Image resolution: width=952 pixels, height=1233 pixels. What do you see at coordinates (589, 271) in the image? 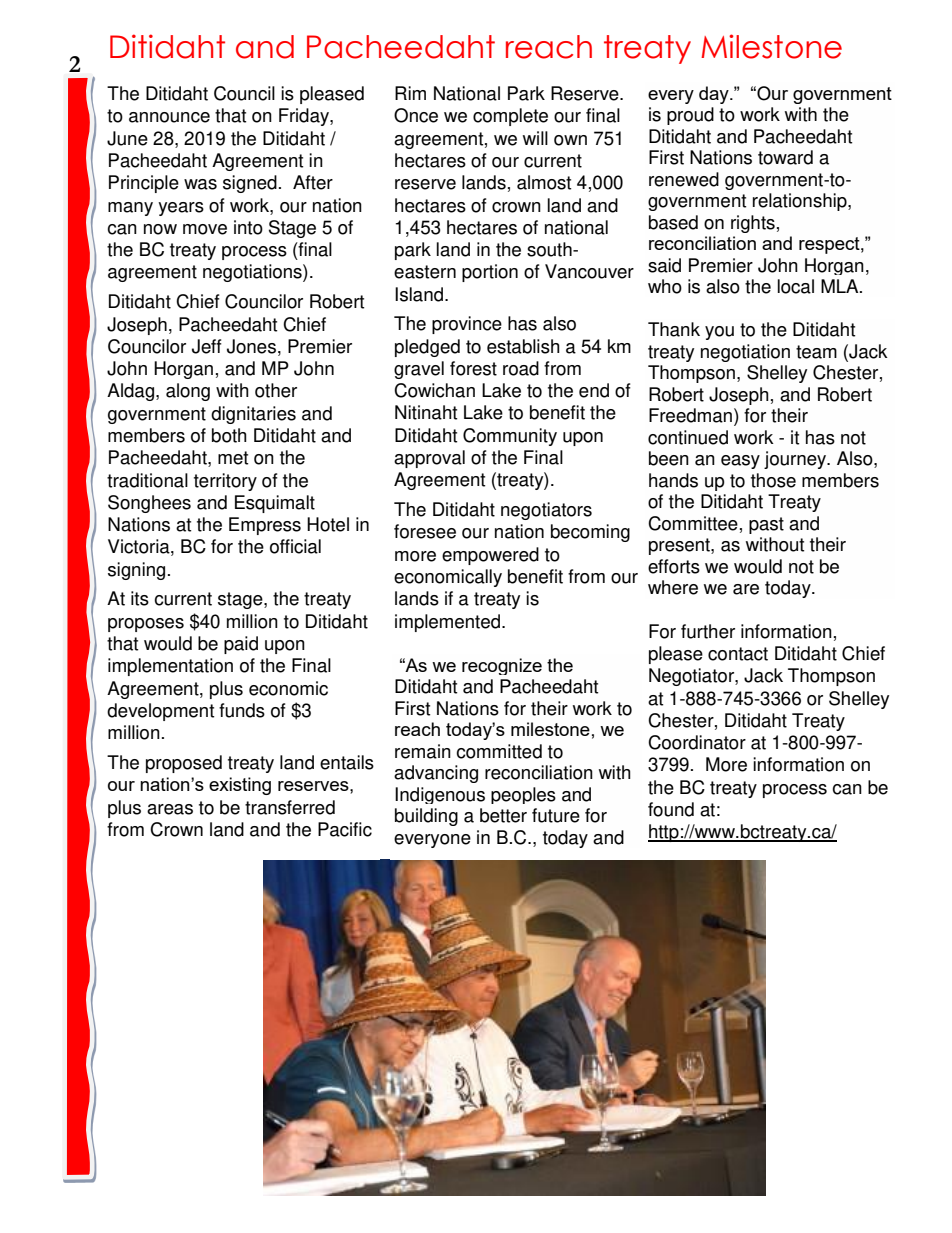
I see `Vancouver` at bounding box center [589, 271].
